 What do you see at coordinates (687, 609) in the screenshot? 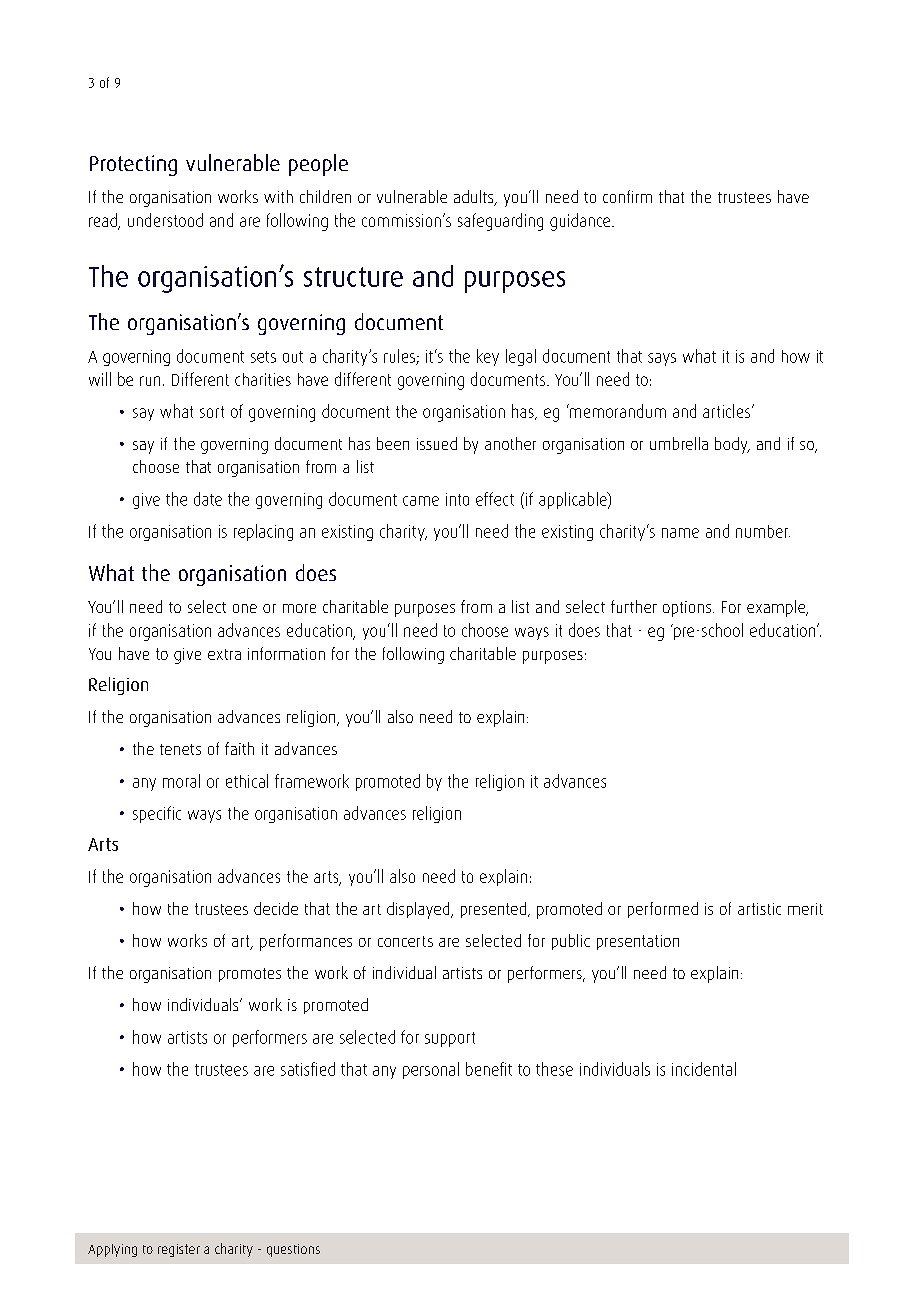
I see `options` at bounding box center [687, 609].
